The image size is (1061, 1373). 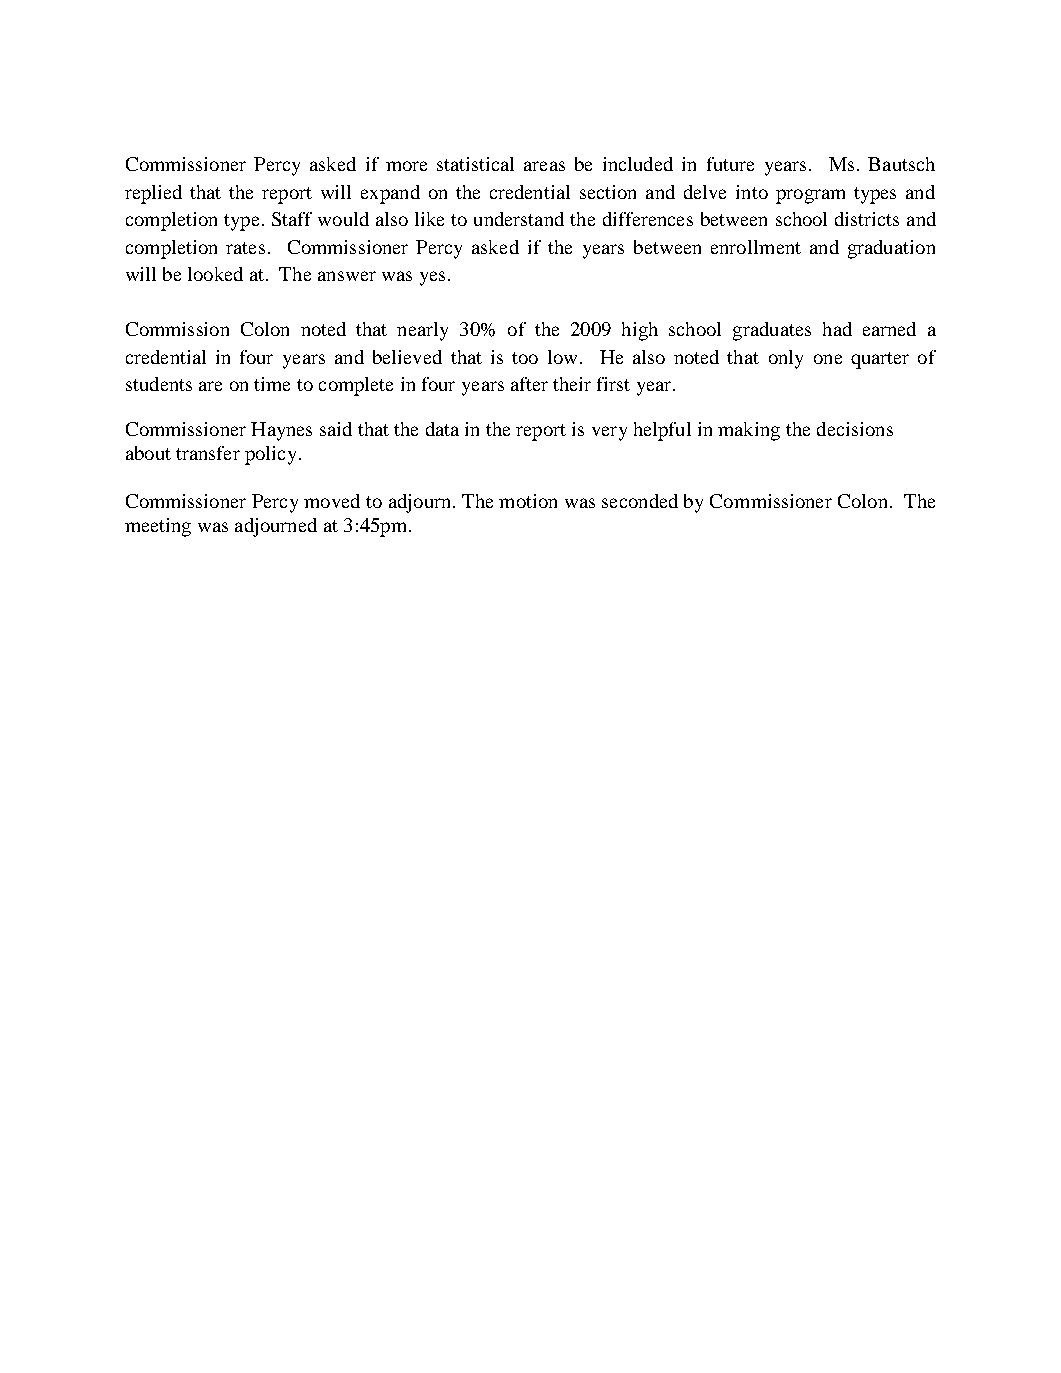 What do you see at coordinates (442, 429) in the image?
I see `data` at bounding box center [442, 429].
